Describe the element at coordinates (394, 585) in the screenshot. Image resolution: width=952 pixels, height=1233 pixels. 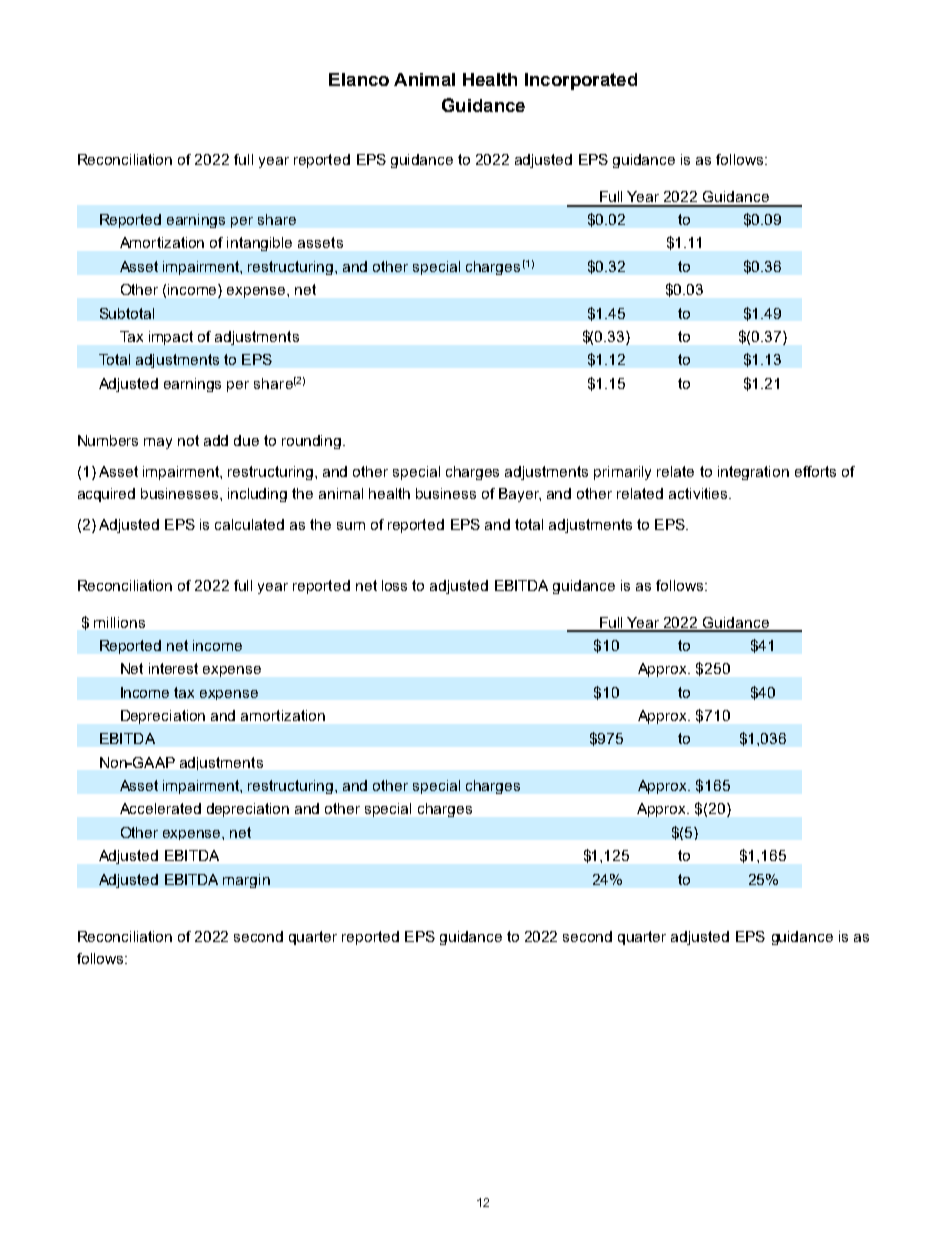
I see `loss` at that location.
